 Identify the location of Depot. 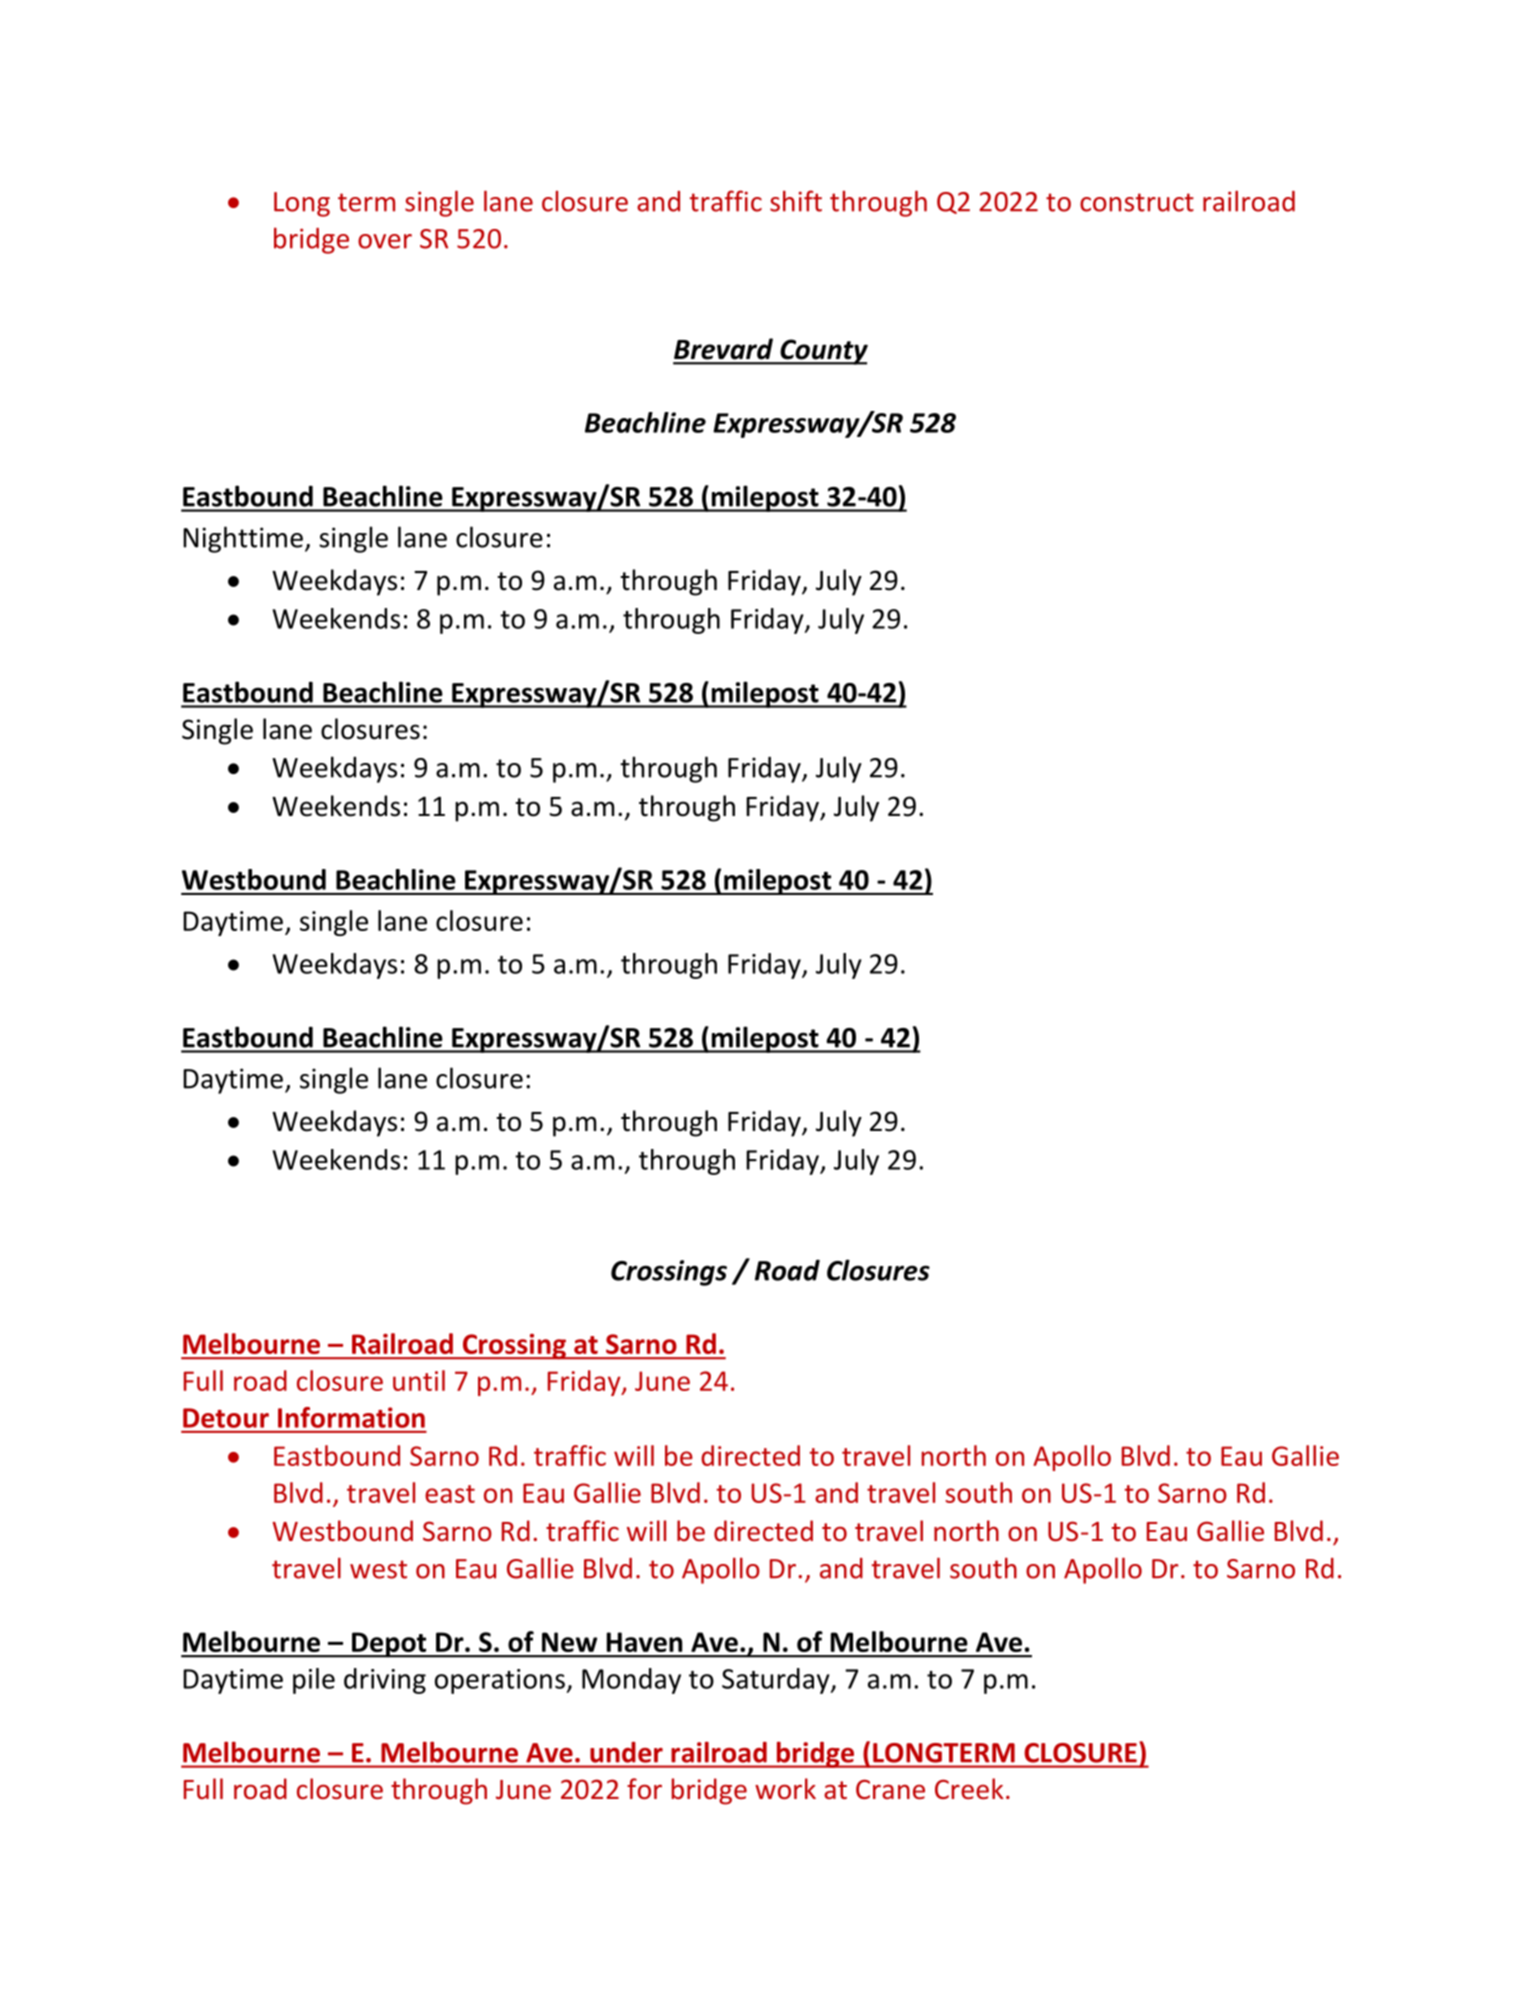
(389, 1645).
